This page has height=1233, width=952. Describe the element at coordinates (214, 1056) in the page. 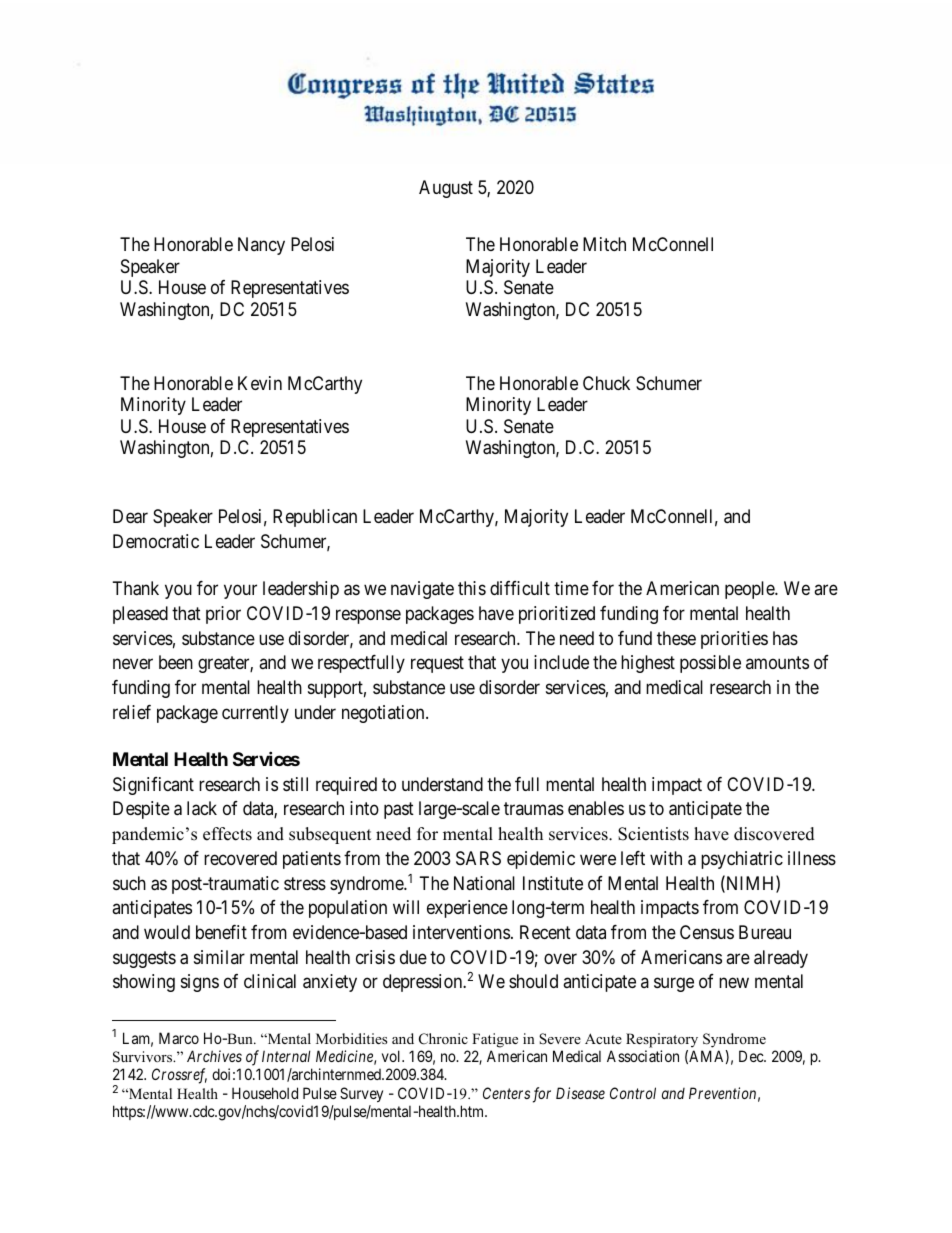

I see `Archives` at that location.
